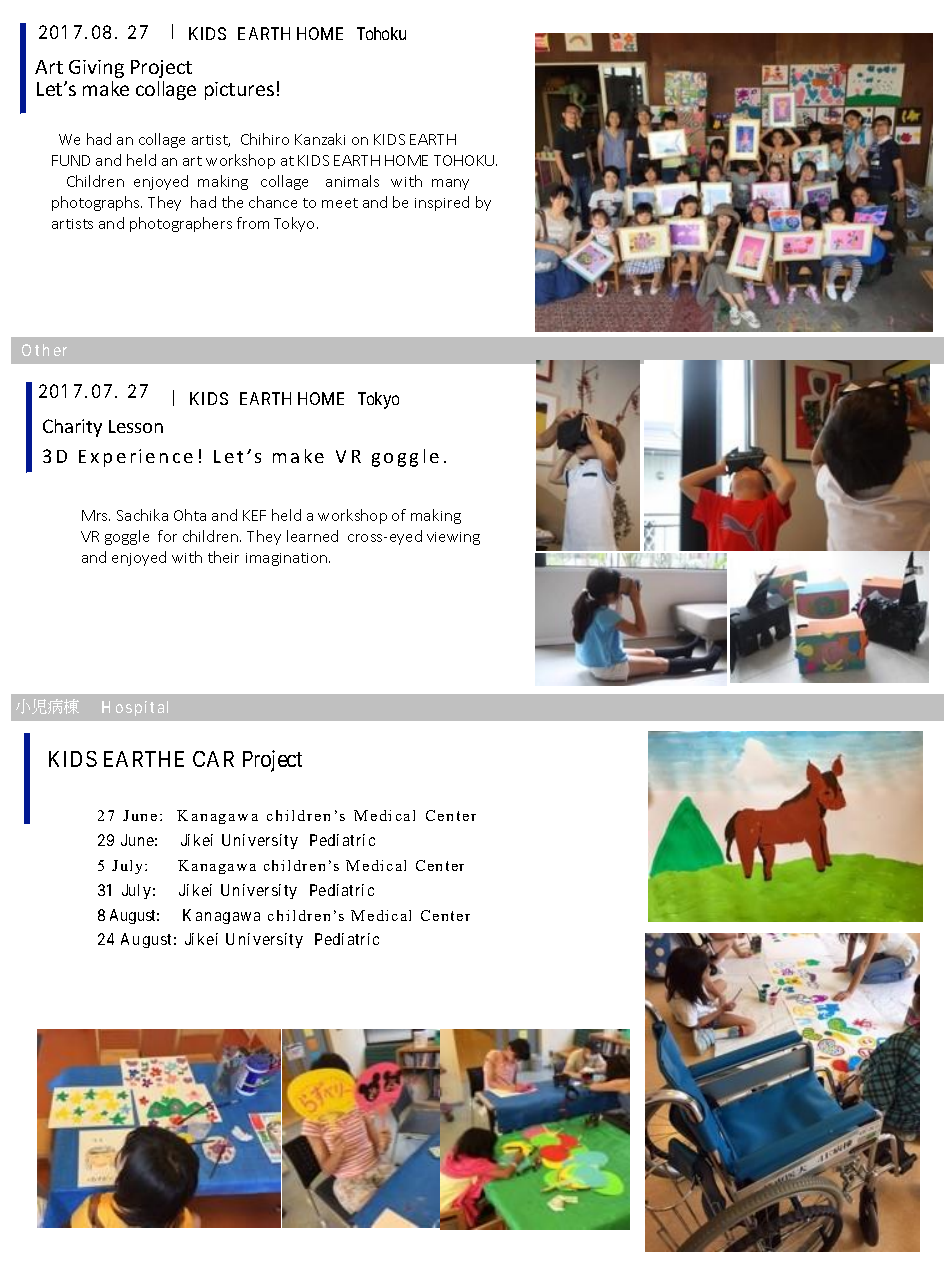  Describe the element at coordinates (97, 203) in the screenshot. I see `photographs` at that location.
